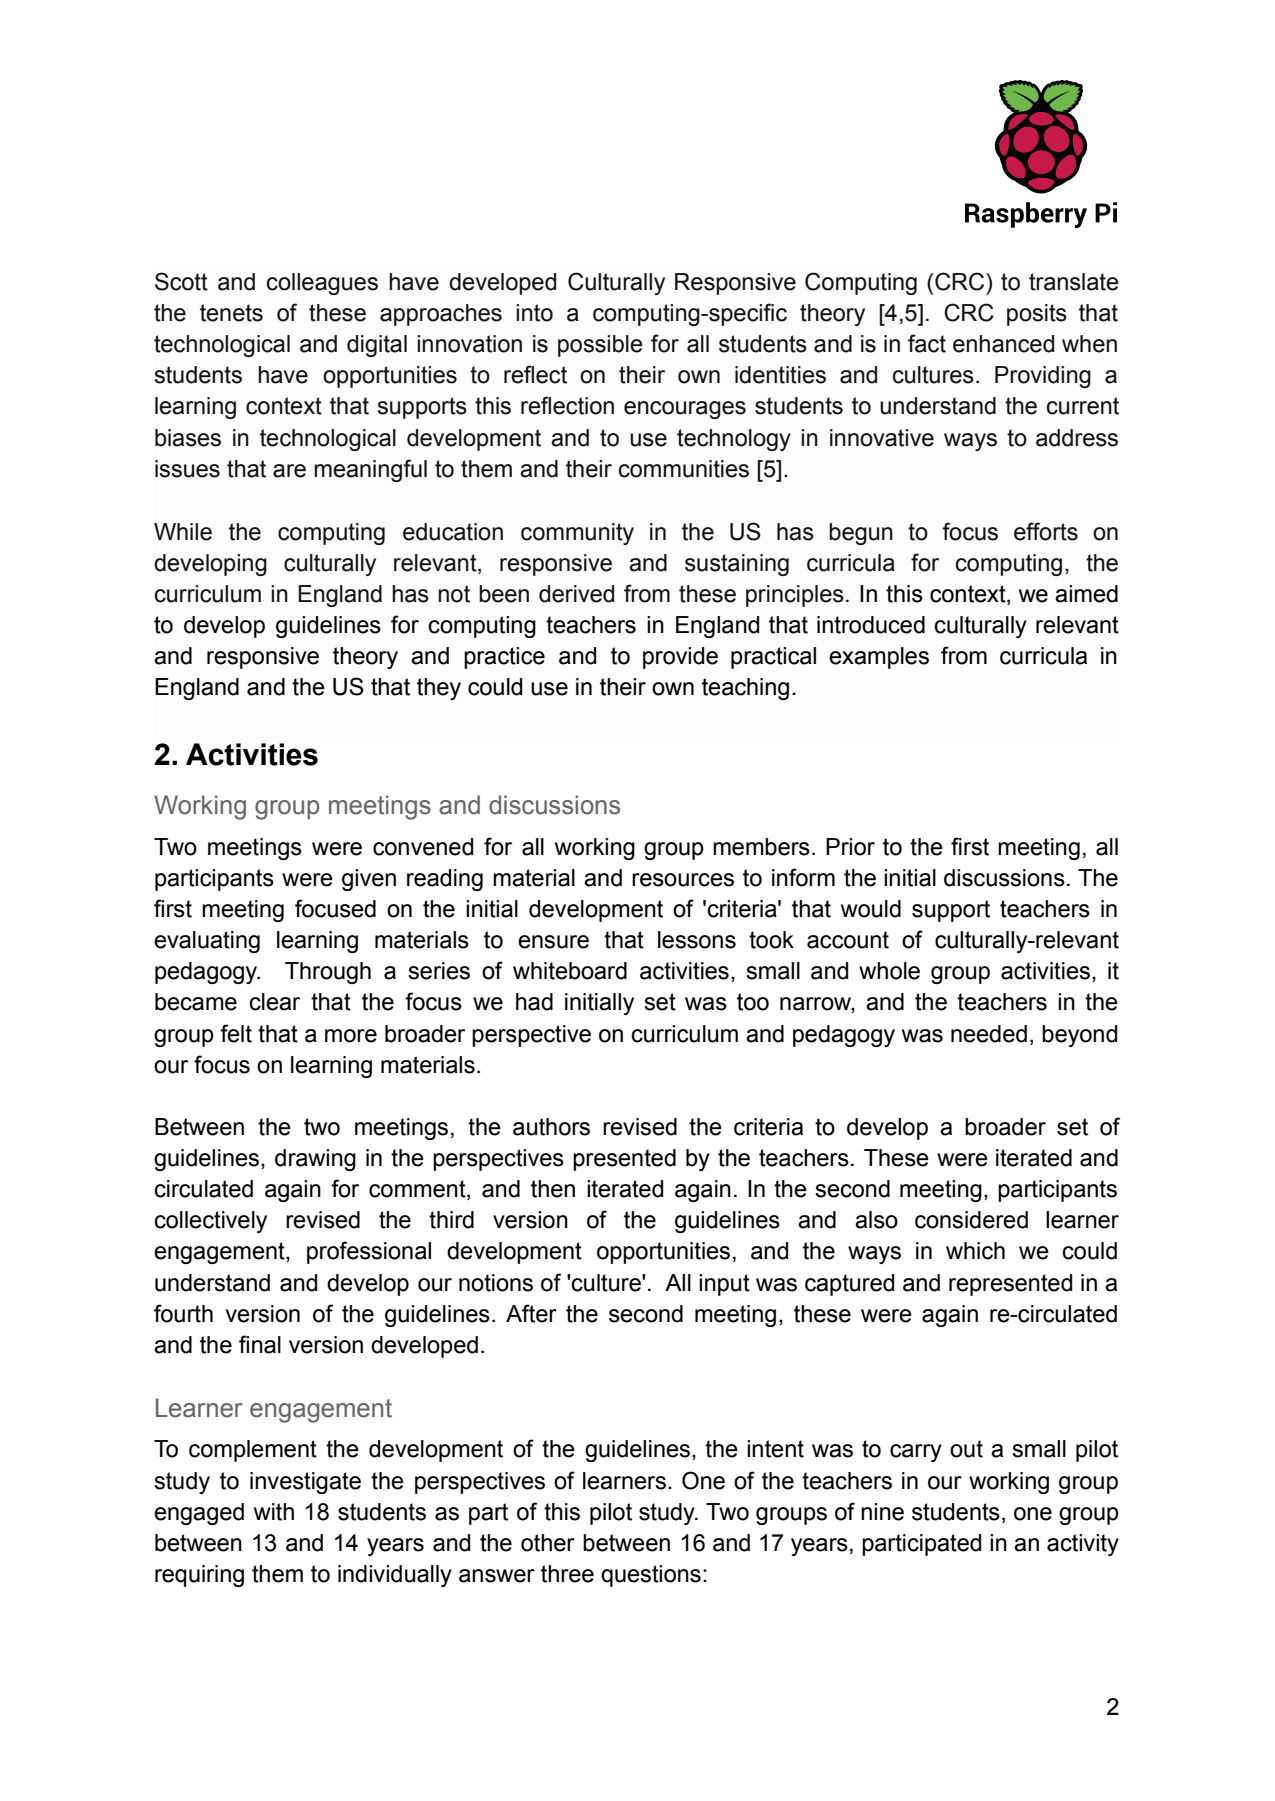  Describe the element at coordinates (553, 1189) in the page. I see `then` at that location.
